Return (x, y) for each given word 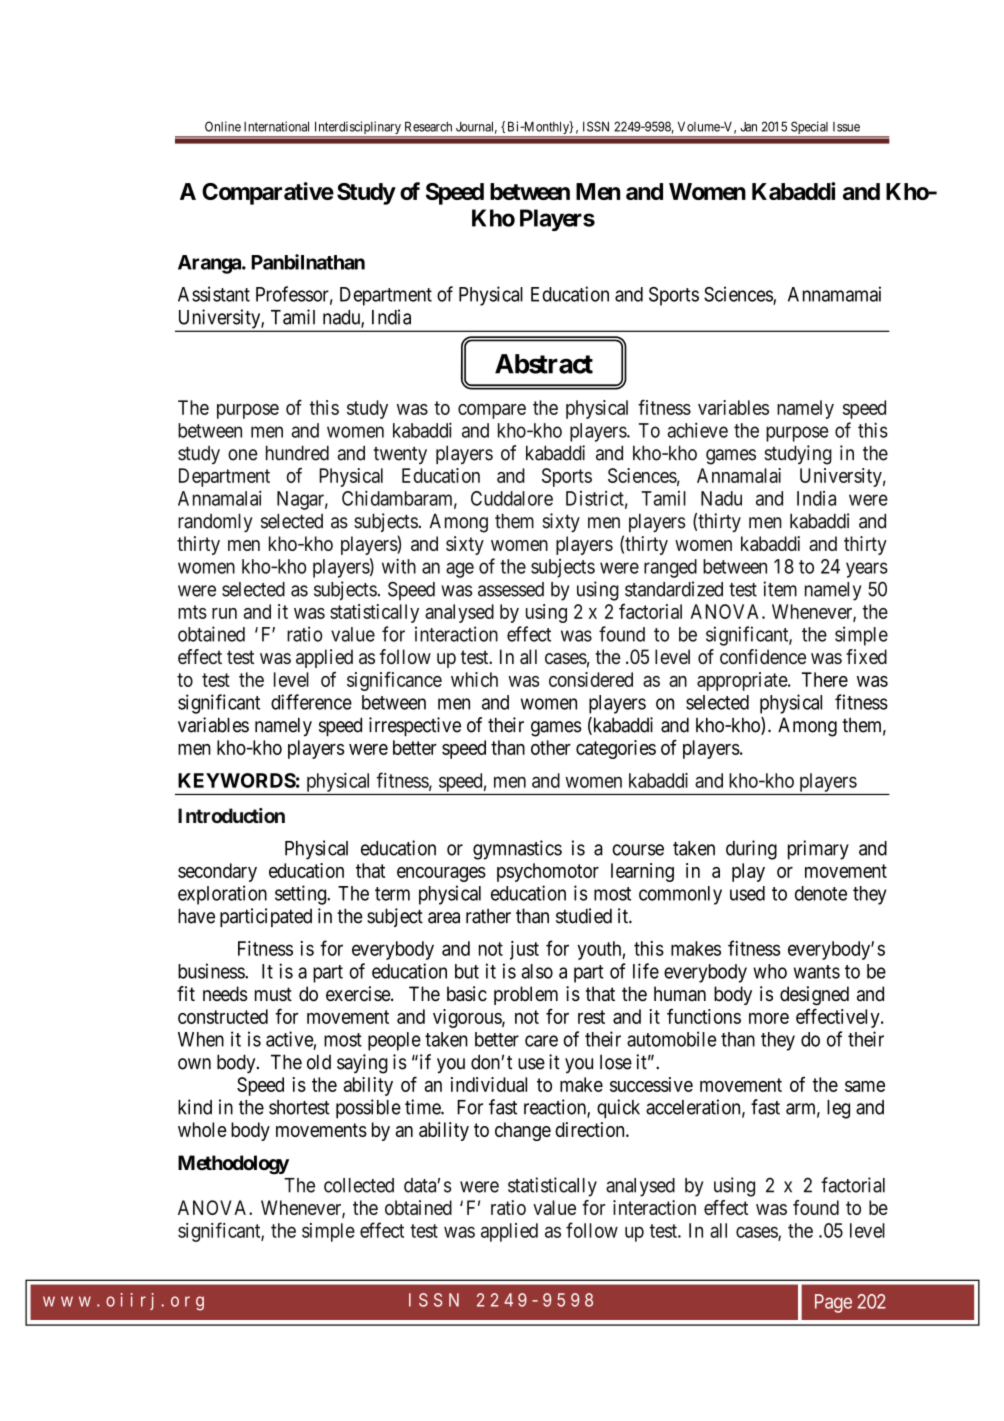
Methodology (233, 1165)
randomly (215, 522)
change (523, 1131)
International (276, 126)
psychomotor (548, 872)
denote (821, 893)
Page (833, 1303)
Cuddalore (512, 498)
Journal (476, 127)
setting (301, 895)
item (780, 589)
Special (810, 129)
